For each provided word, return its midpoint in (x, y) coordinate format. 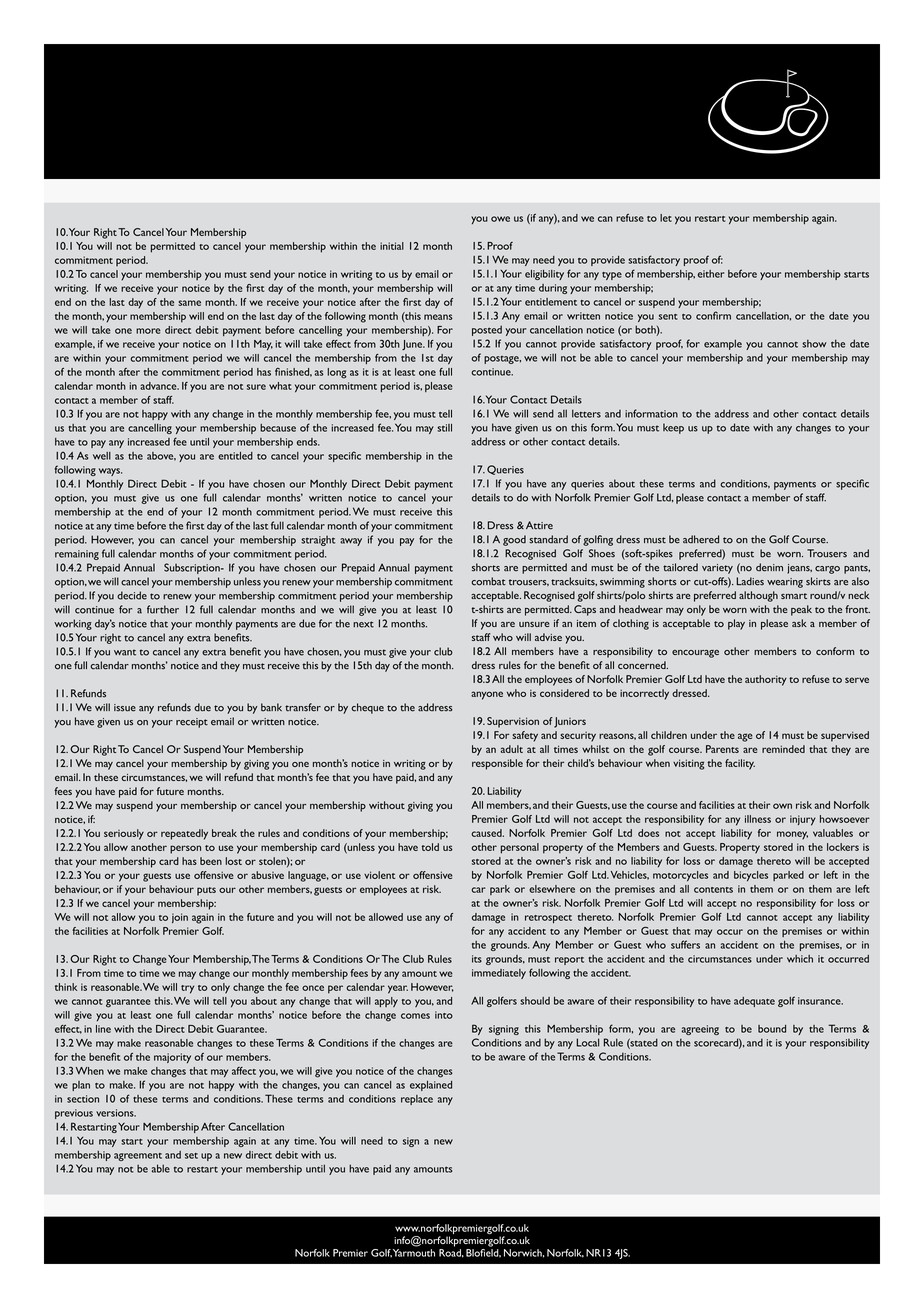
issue (125, 708)
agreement (138, 1157)
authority (766, 680)
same (189, 303)
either (711, 274)
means (438, 317)
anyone (487, 695)
